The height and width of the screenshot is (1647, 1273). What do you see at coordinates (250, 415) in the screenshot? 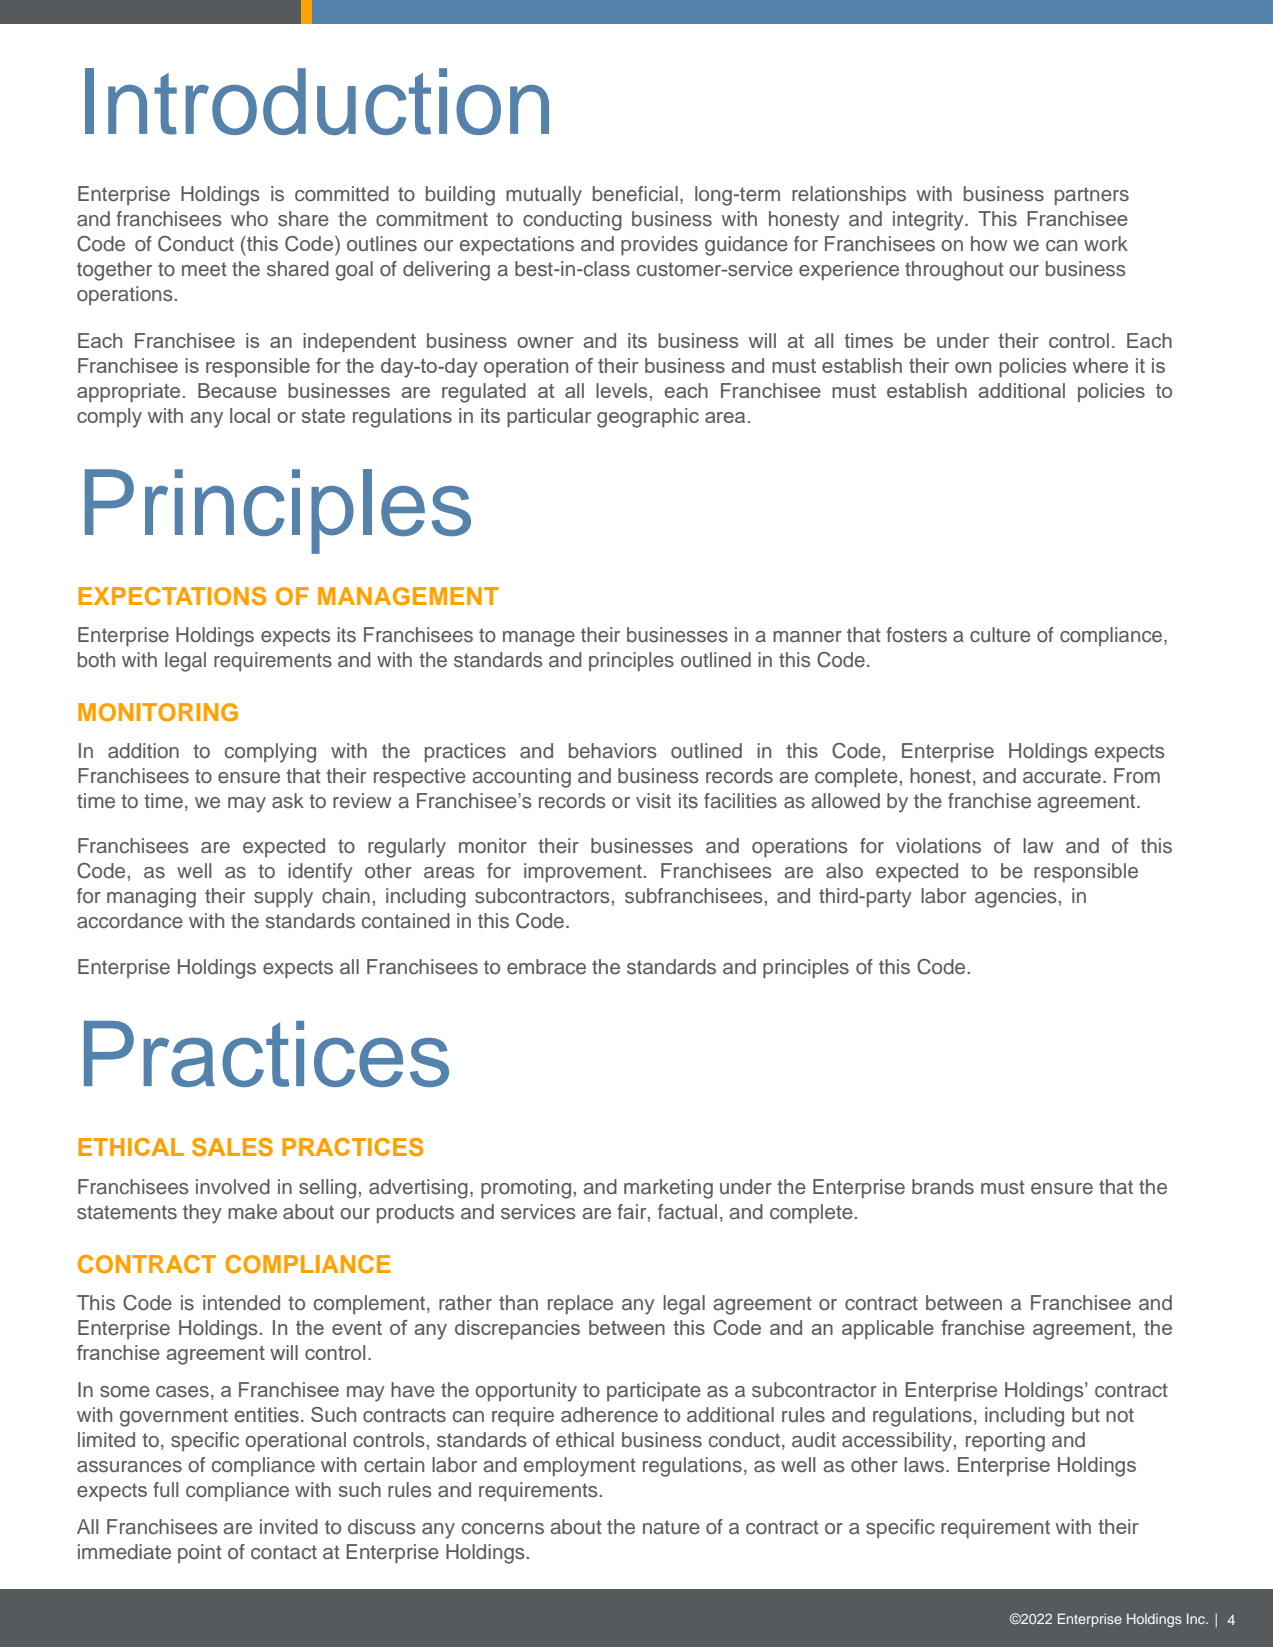
I see `local` at bounding box center [250, 415].
